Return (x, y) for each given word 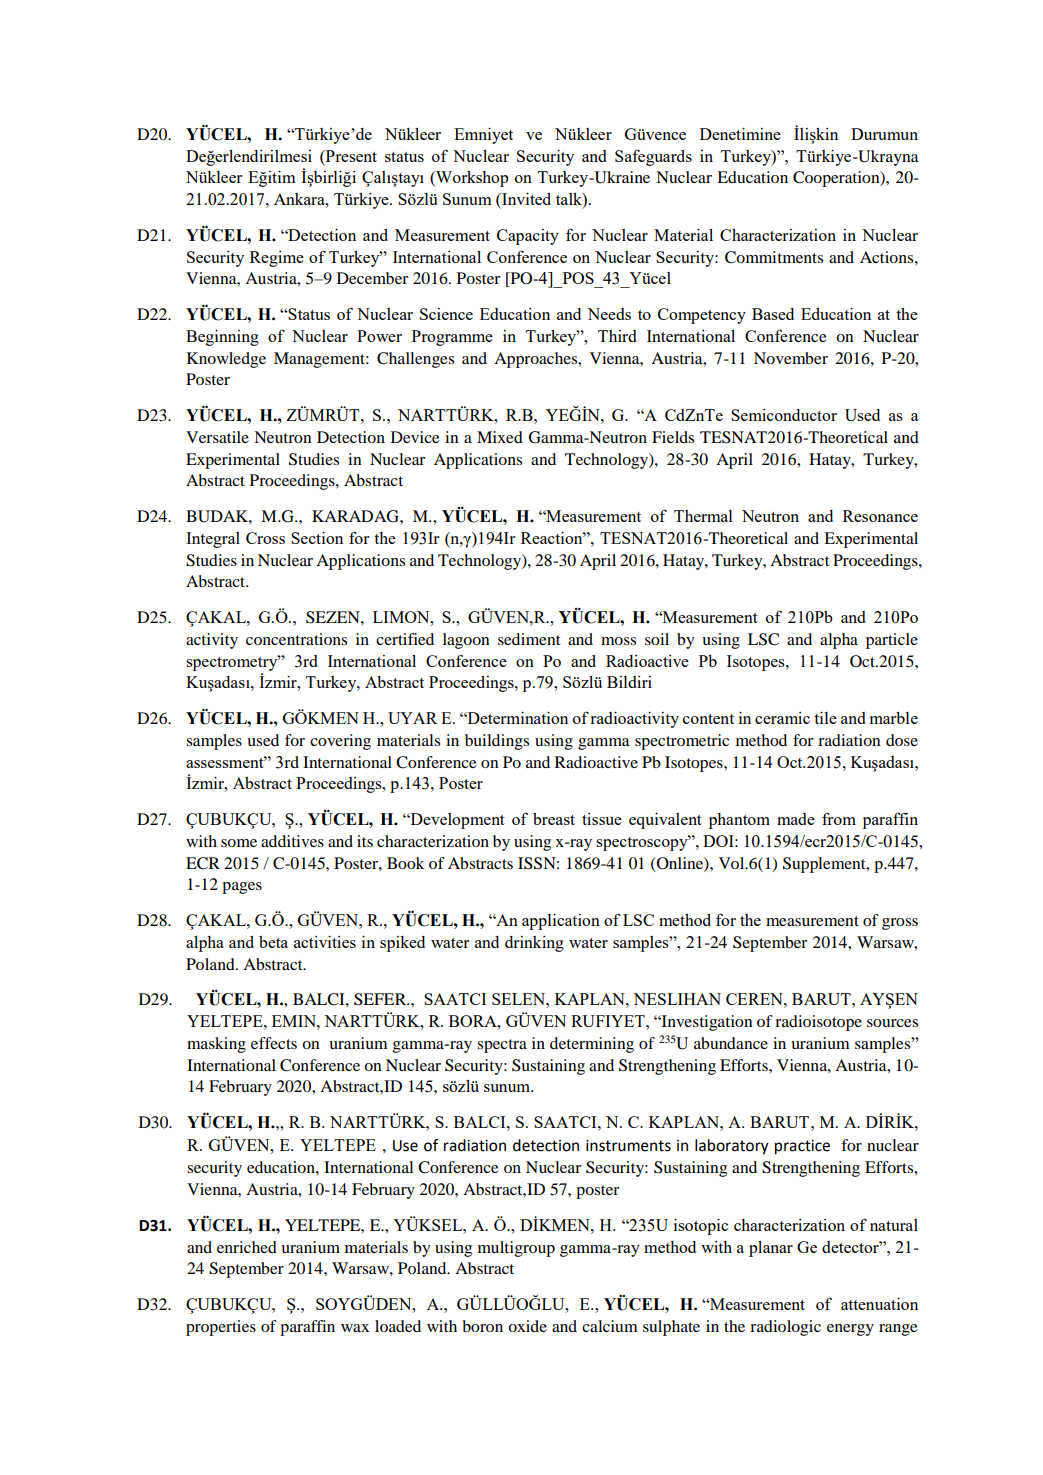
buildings (497, 742)
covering (340, 742)
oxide (527, 1326)
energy (850, 1330)
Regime (277, 259)
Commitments (774, 257)
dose (902, 740)
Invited (525, 198)
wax (355, 1328)
